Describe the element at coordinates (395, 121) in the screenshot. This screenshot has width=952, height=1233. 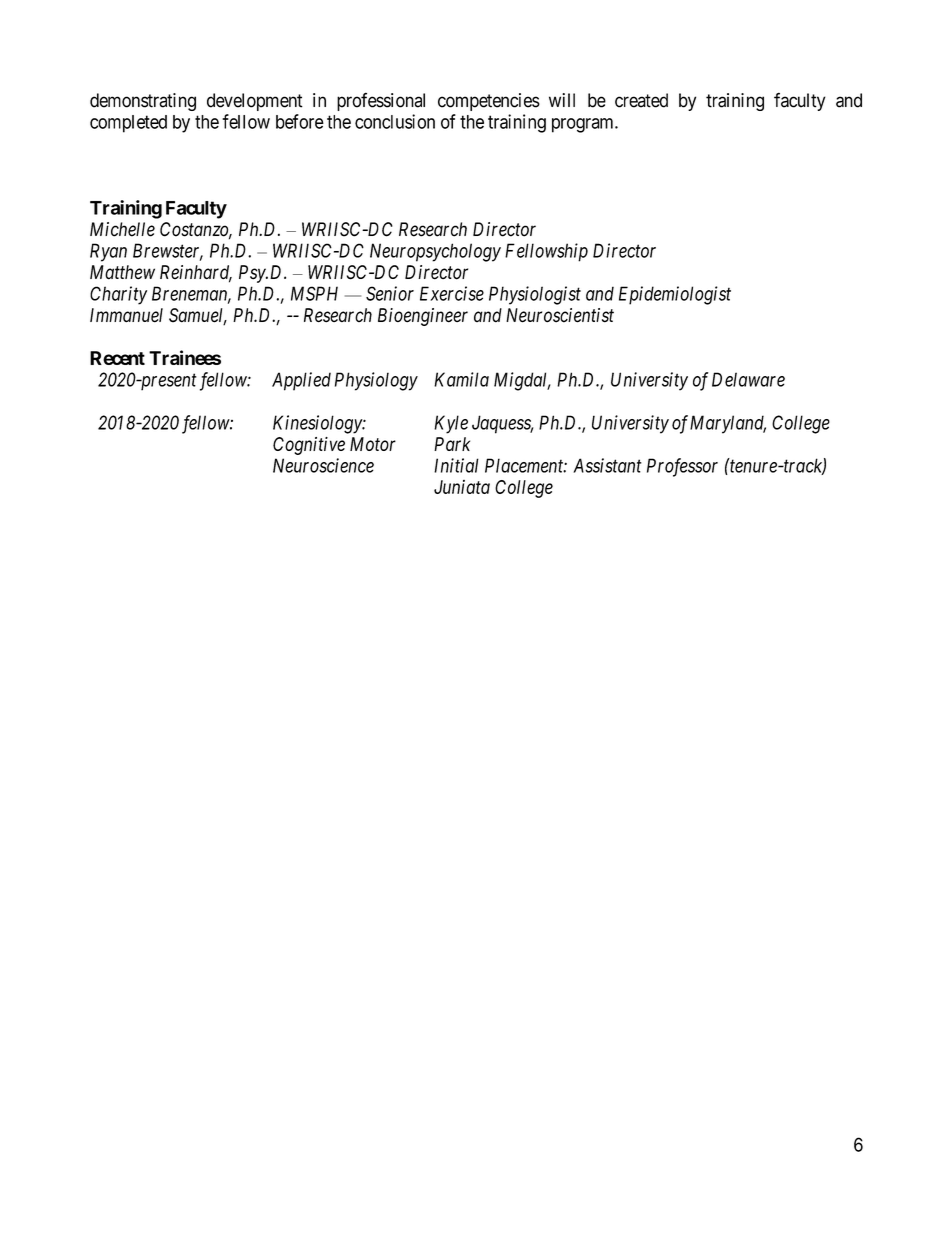
I see `conclusion` at that location.
